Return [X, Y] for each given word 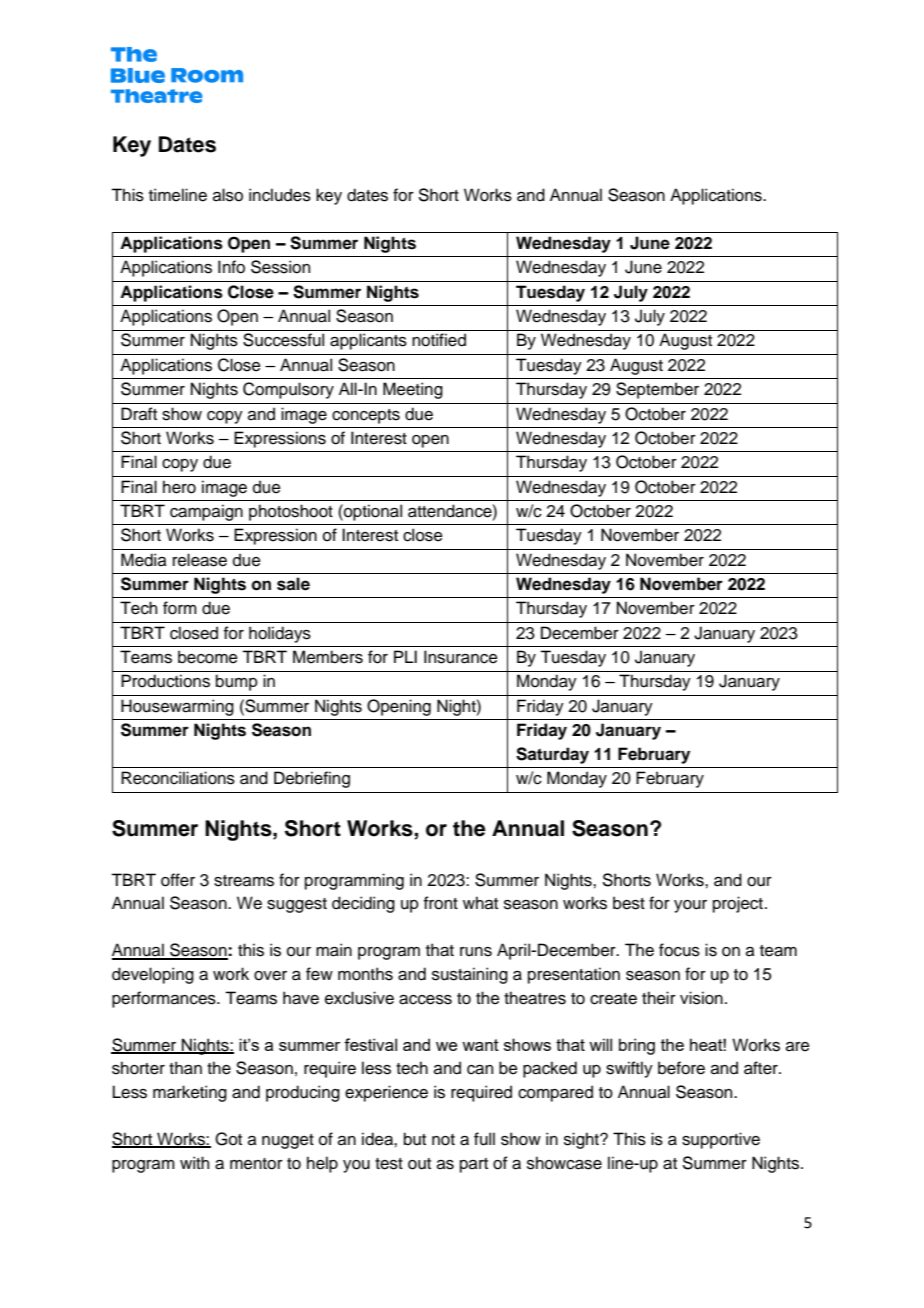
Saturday [552, 755]
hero [179, 487]
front [441, 903]
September [657, 390]
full [484, 1139]
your [690, 906]
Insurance [461, 657]
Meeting [413, 390]
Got [228, 1139]
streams [244, 881]
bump [237, 682]
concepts [366, 416]
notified [439, 340]
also [228, 195]
